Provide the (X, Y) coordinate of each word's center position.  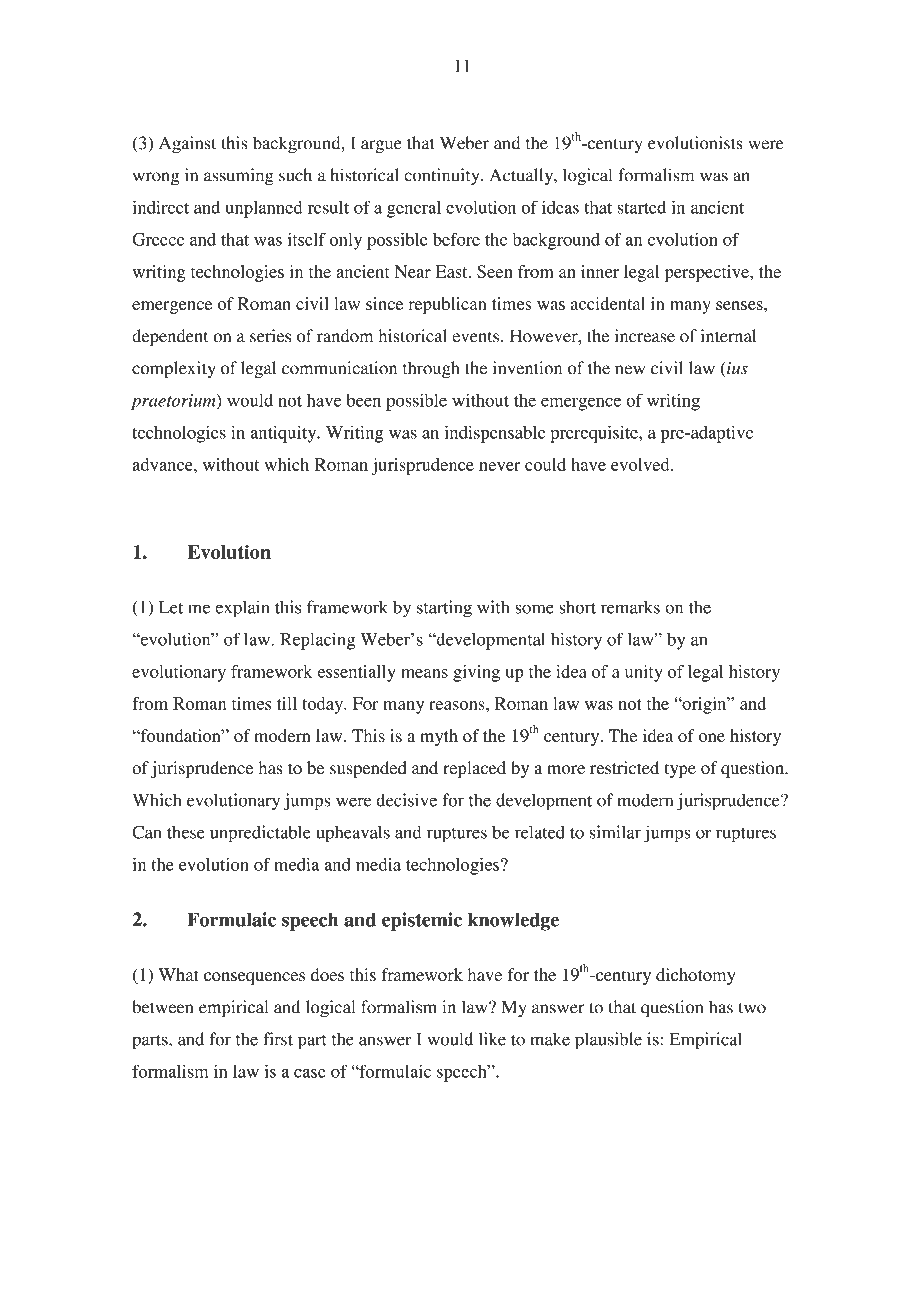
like (492, 1039)
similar (615, 832)
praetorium (174, 402)
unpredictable (260, 834)
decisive (406, 800)
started (641, 207)
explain (242, 609)
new (630, 370)
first (278, 1039)
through (431, 370)
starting (444, 609)
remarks (630, 607)
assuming (238, 177)
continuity (443, 177)
